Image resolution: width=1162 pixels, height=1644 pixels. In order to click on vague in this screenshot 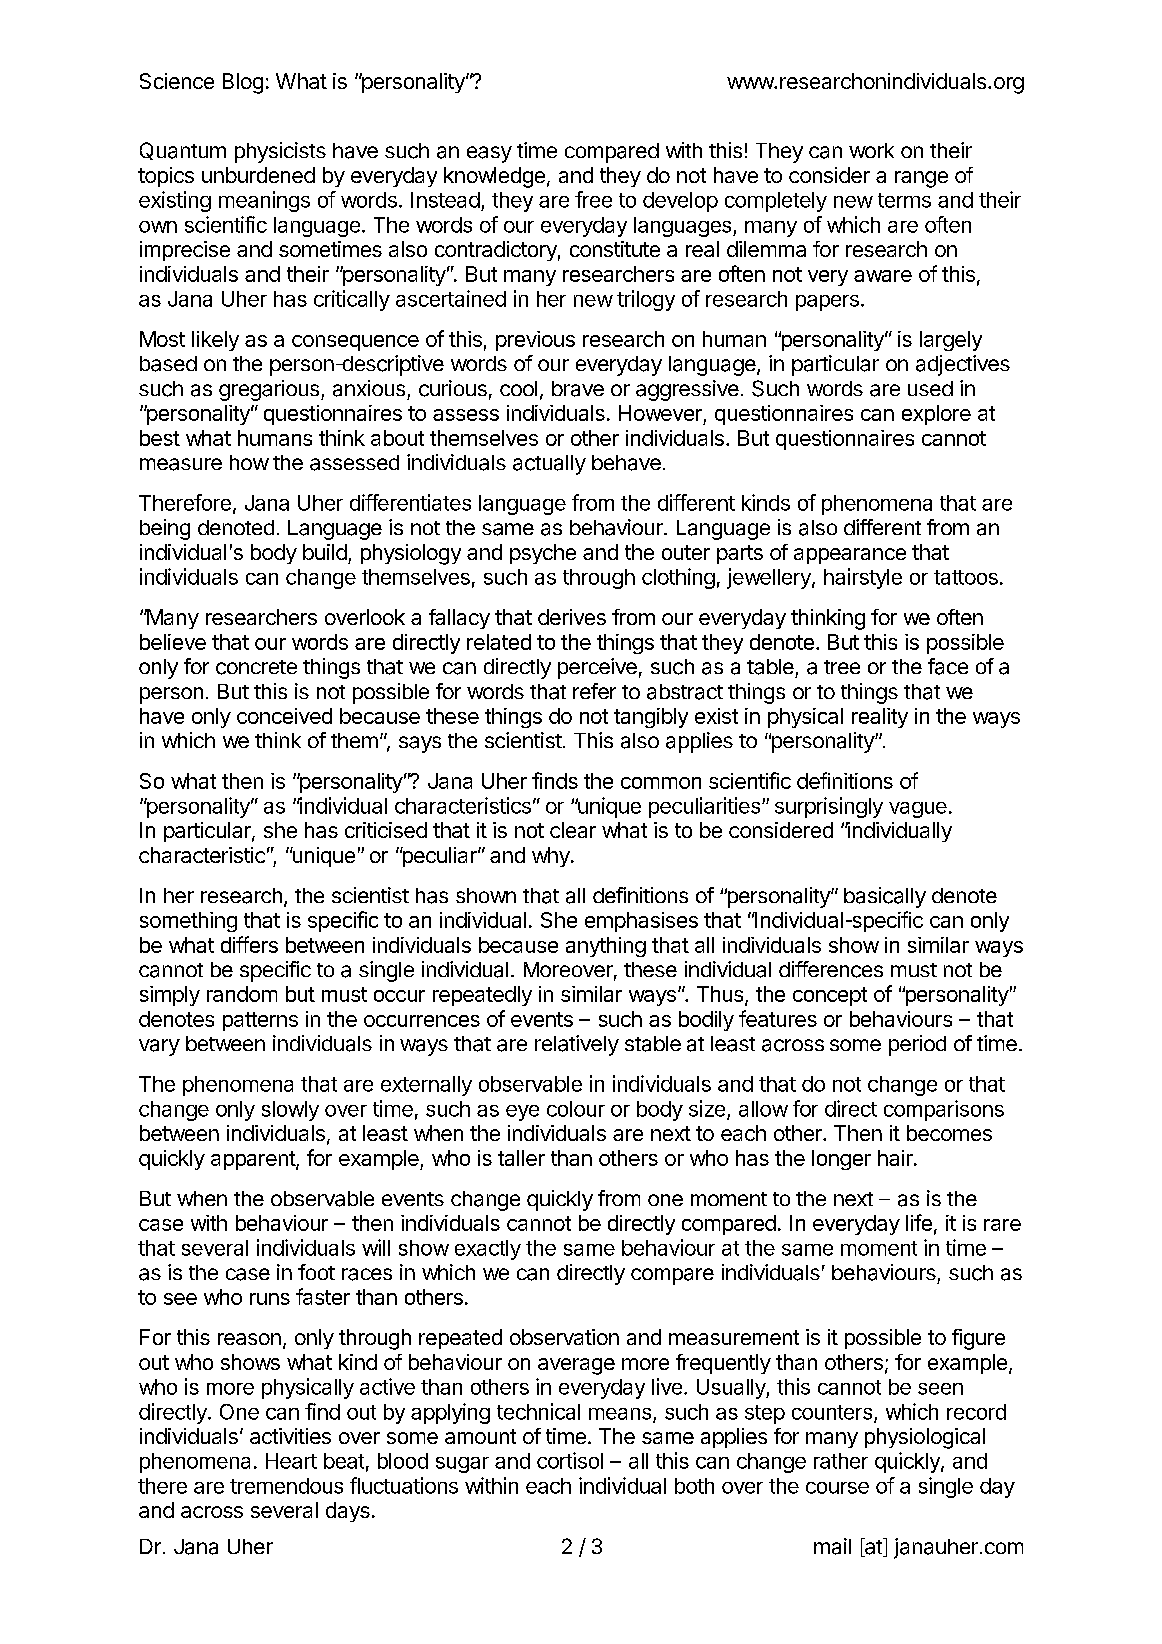, I will do `click(918, 810)`.
